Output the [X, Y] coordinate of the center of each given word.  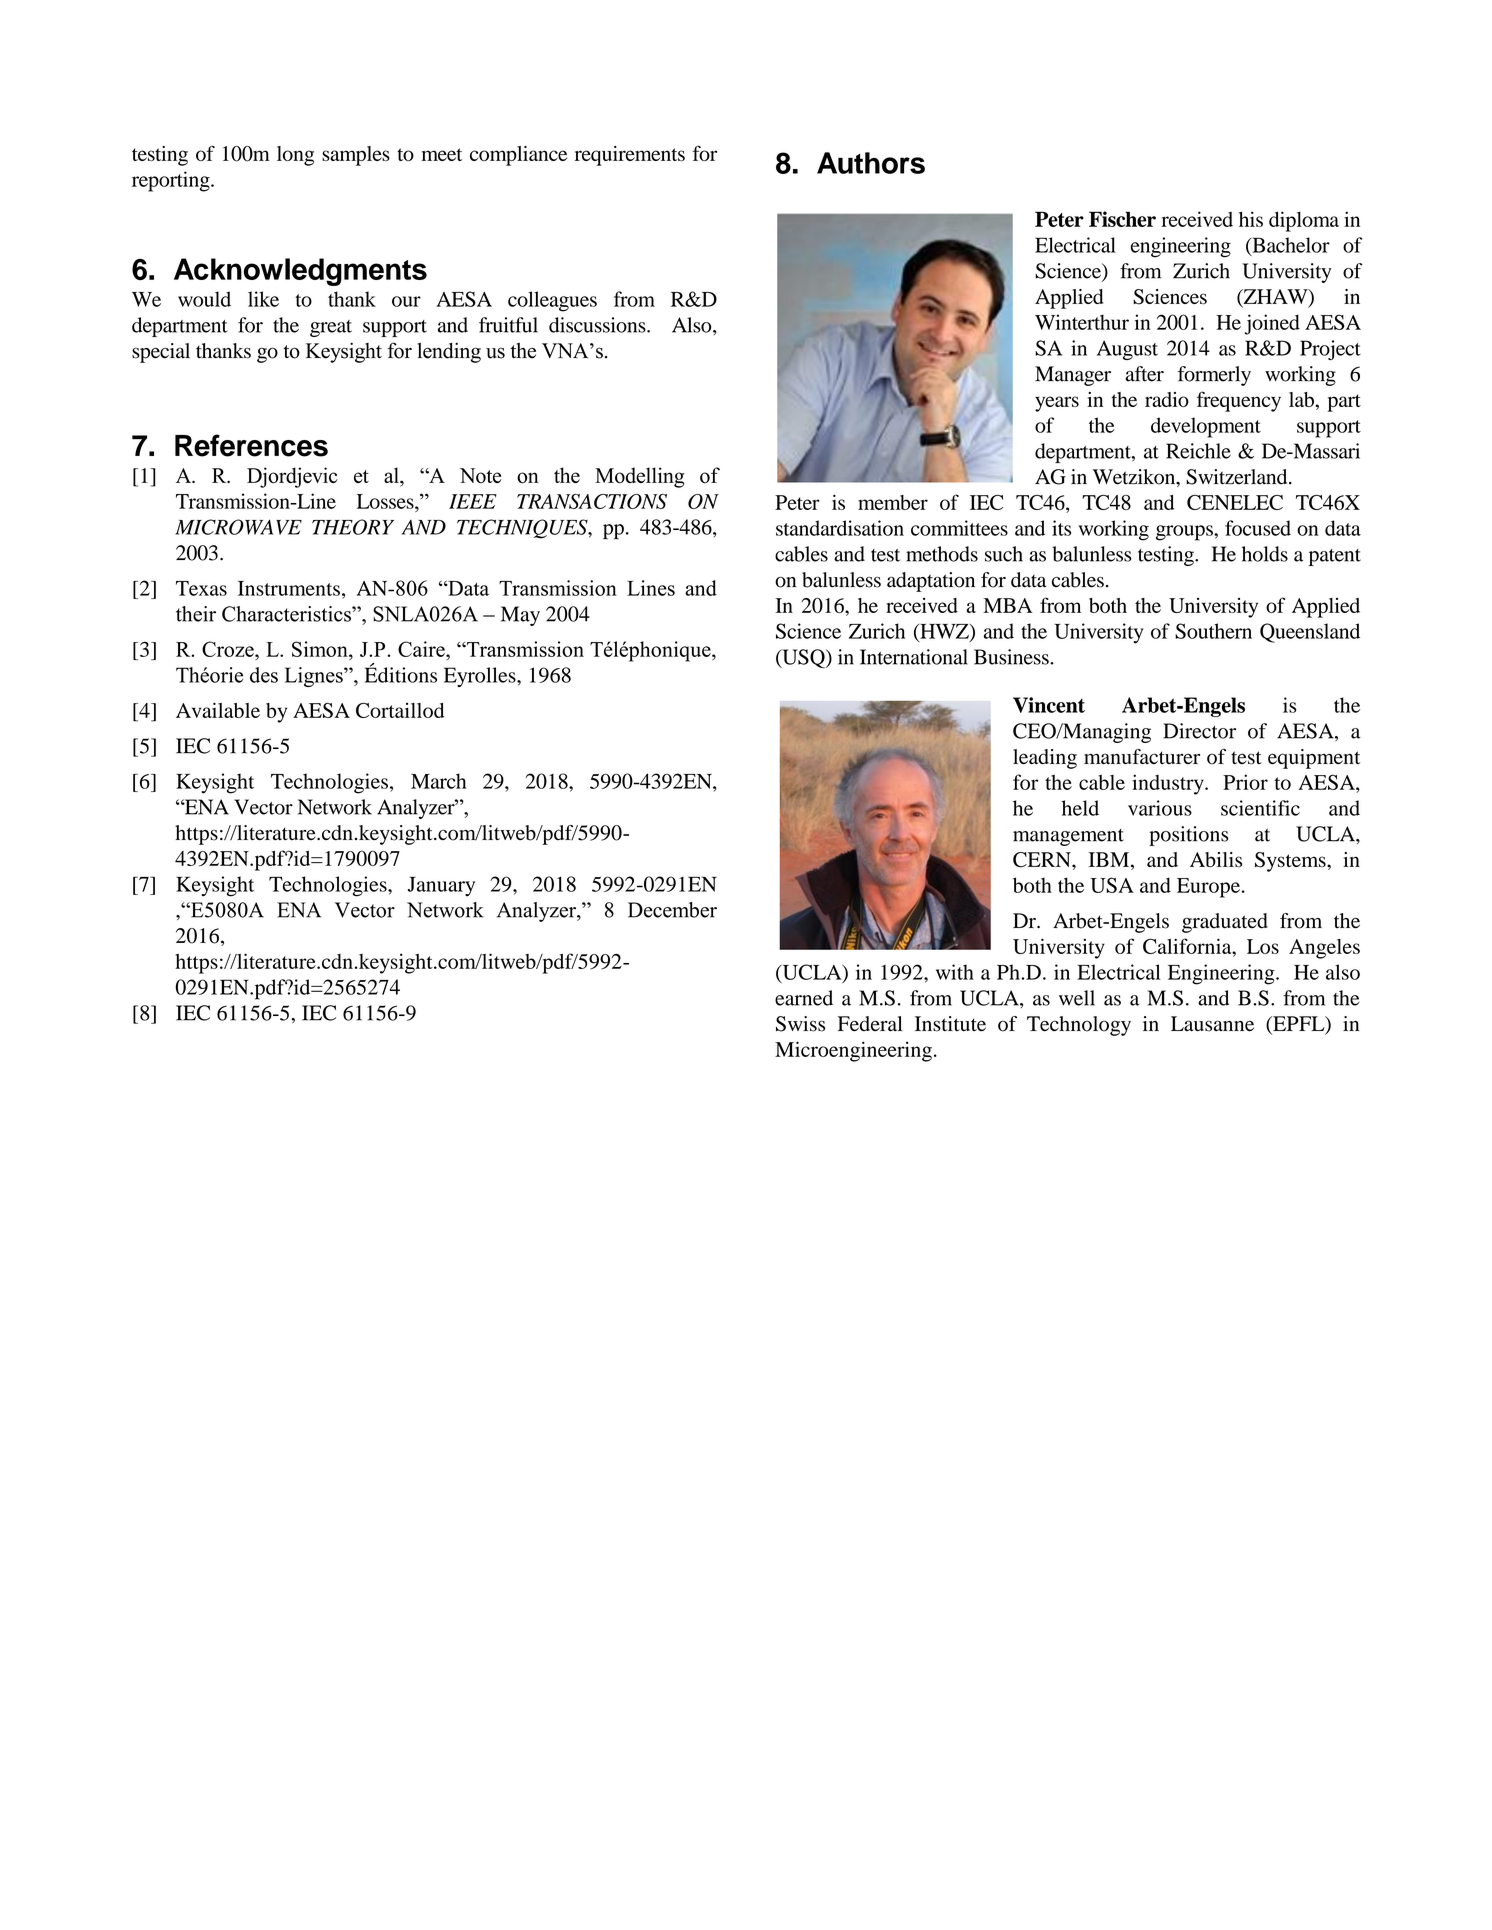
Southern [1213, 631]
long [295, 156]
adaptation [931, 582]
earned [804, 998]
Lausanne [1212, 1024]
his [1251, 219]
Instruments [289, 588]
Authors [871, 163]
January [441, 886]
